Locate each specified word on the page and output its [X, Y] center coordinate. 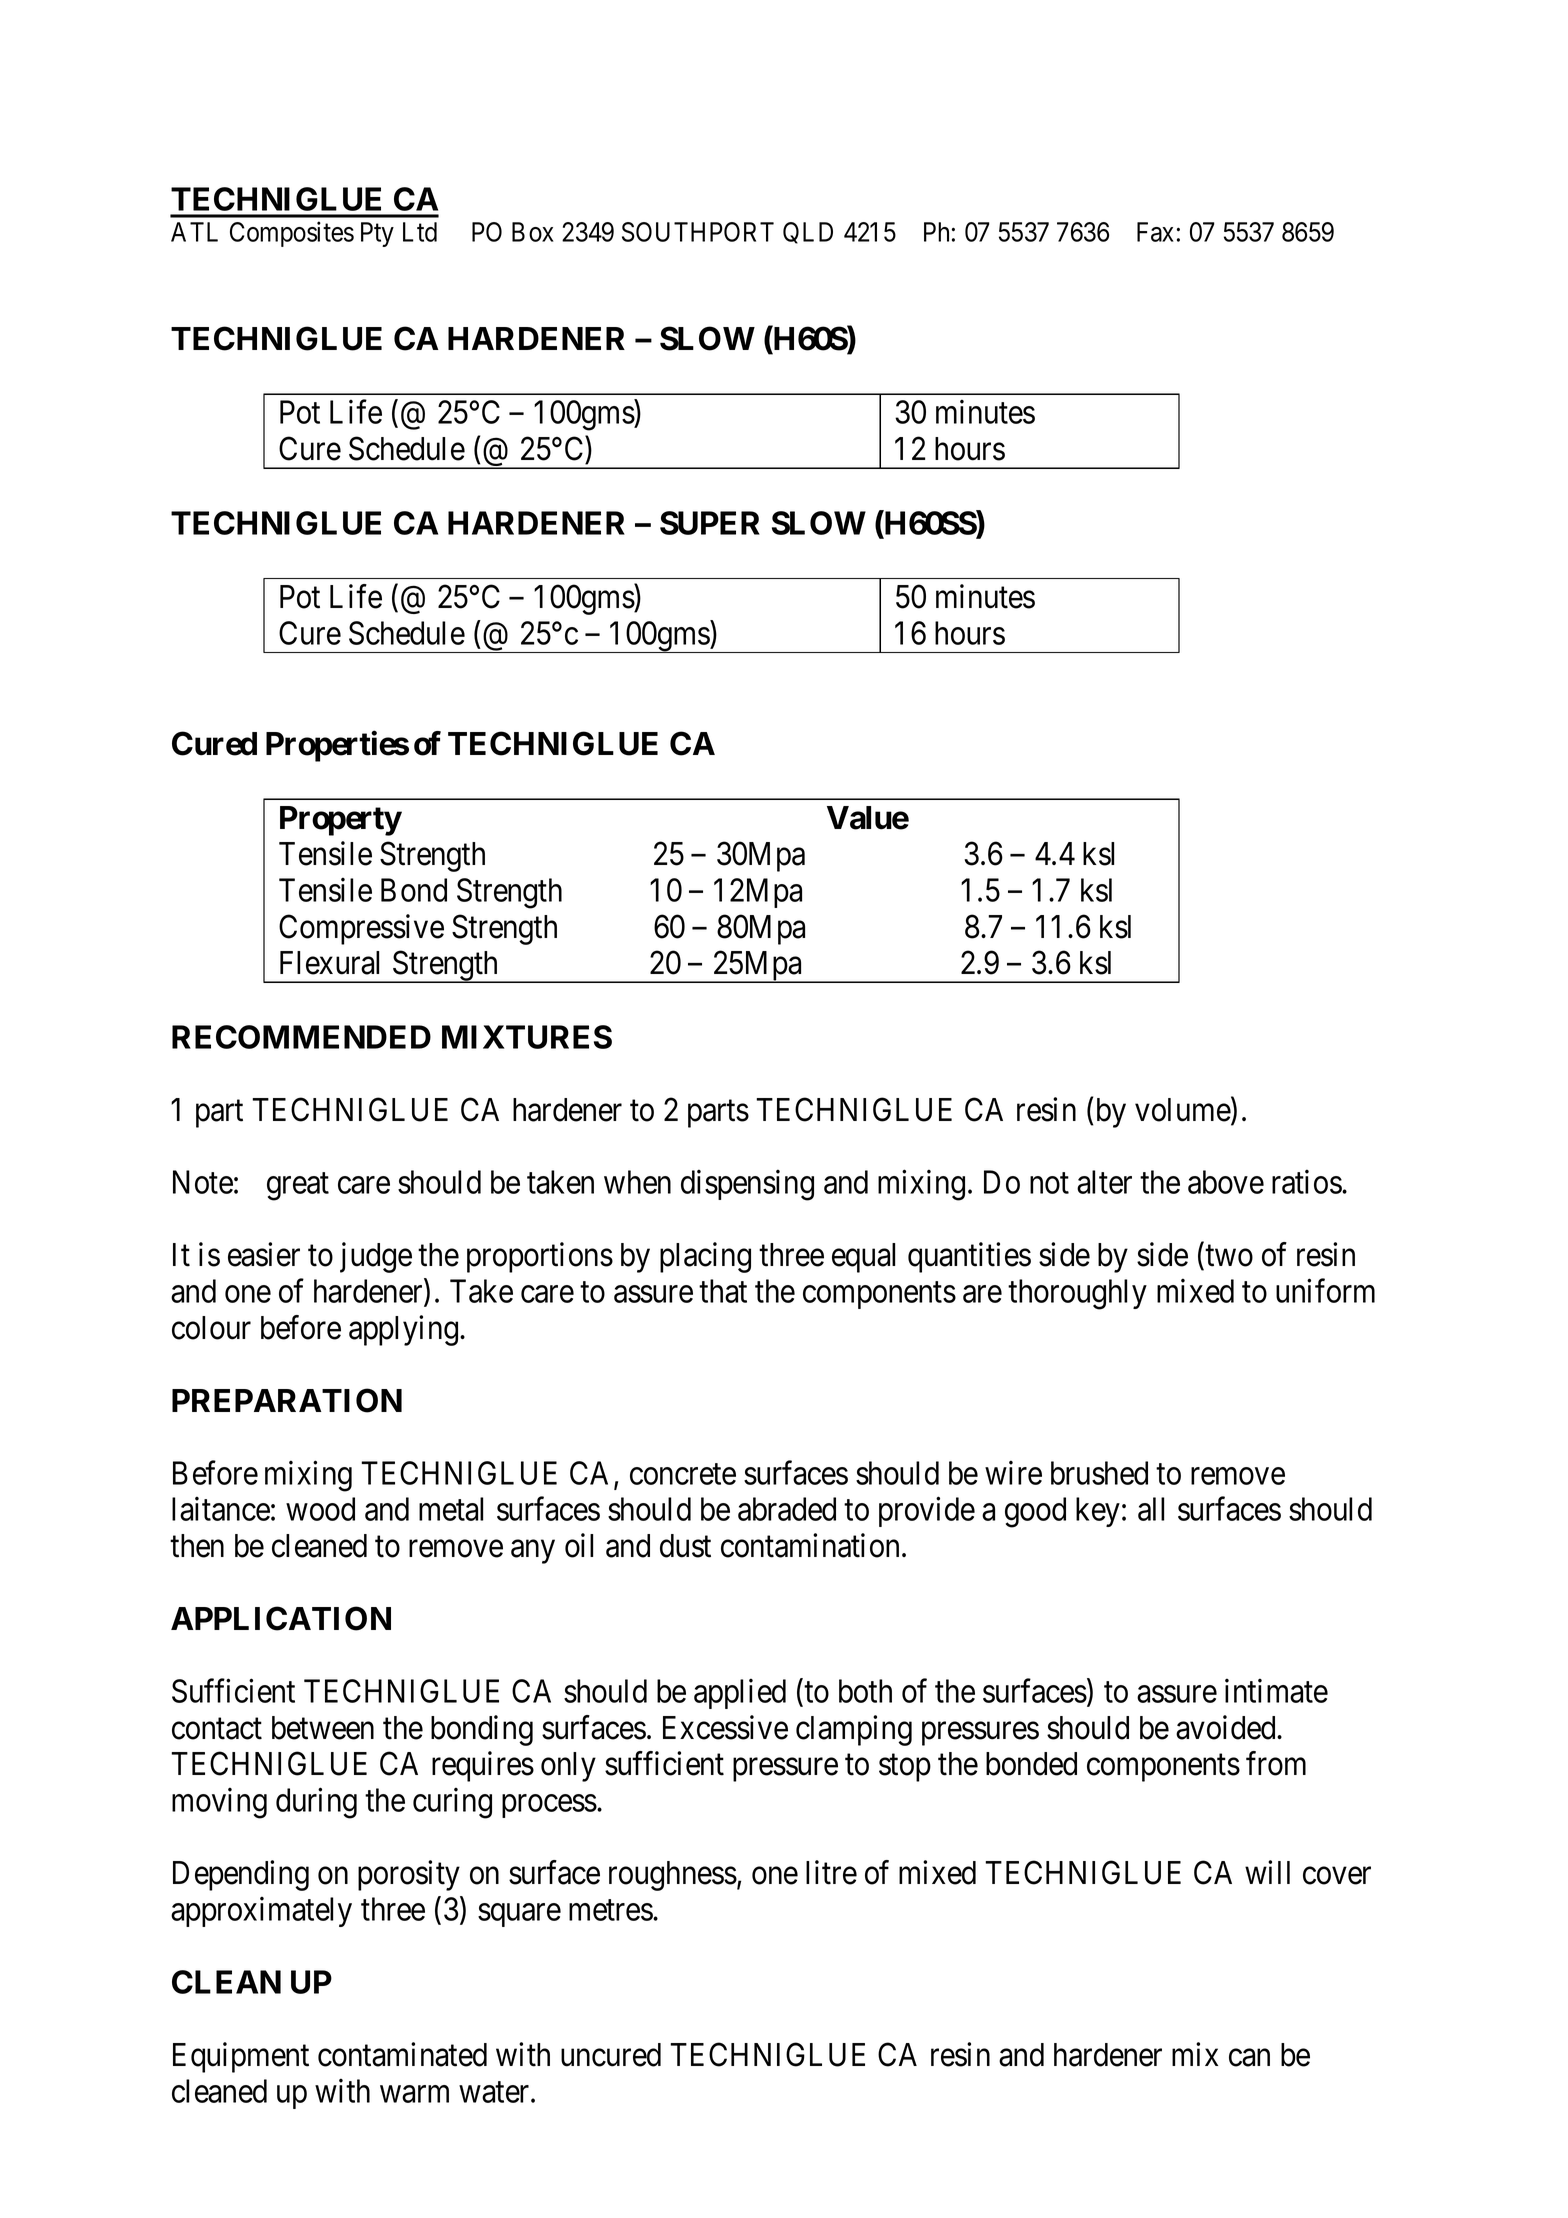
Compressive [361, 929]
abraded [787, 1509]
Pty [377, 234]
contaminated [402, 2054]
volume [1183, 1110]
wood [320, 1509]
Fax [1155, 232]
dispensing [747, 1185]
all [1151, 1509]
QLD [808, 233]
